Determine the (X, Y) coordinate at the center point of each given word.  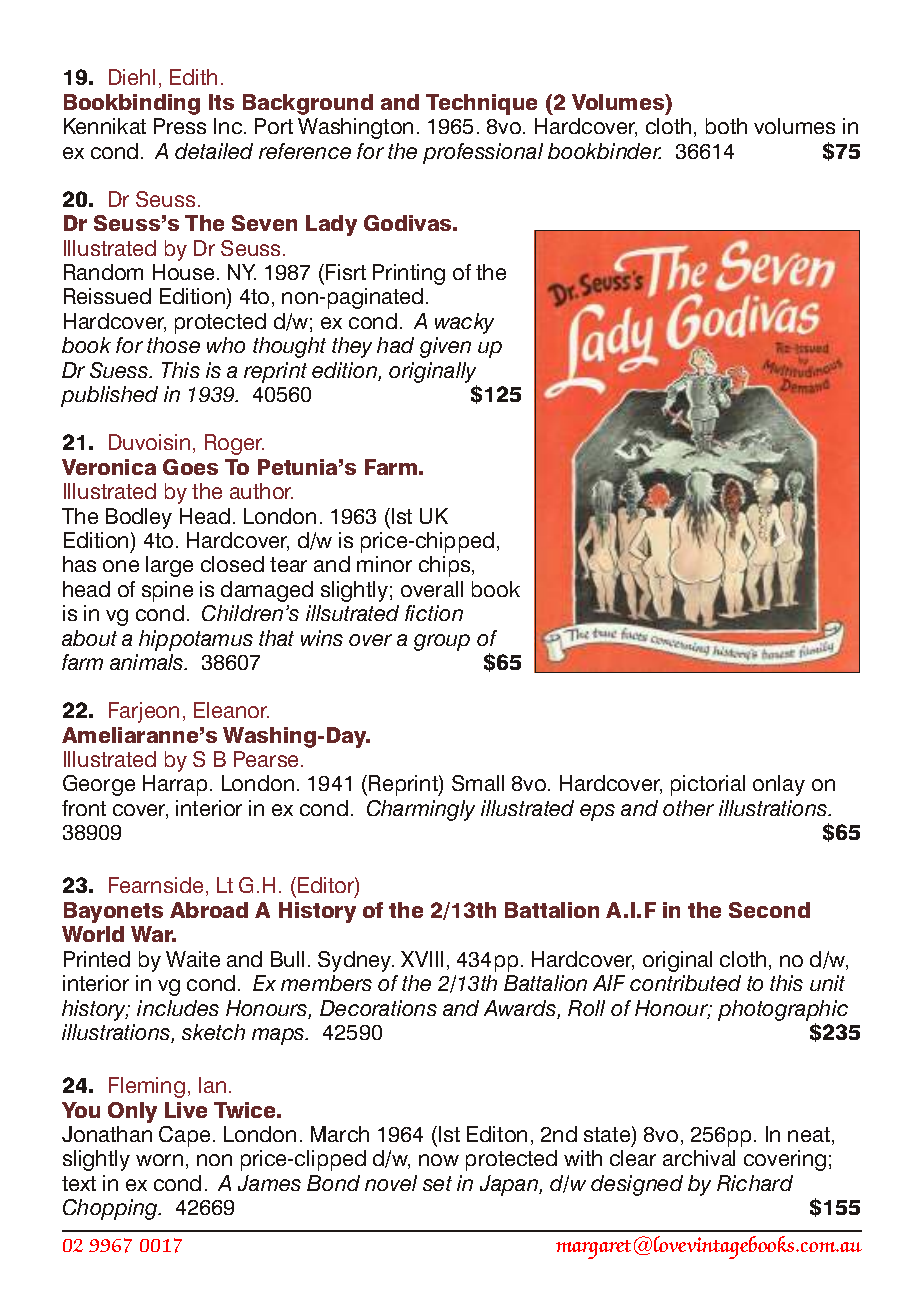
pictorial (708, 785)
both (726, 126)
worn (159, 1160)
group (442, 642)
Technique (481, 104)
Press (180, 126)
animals (148, 662)
